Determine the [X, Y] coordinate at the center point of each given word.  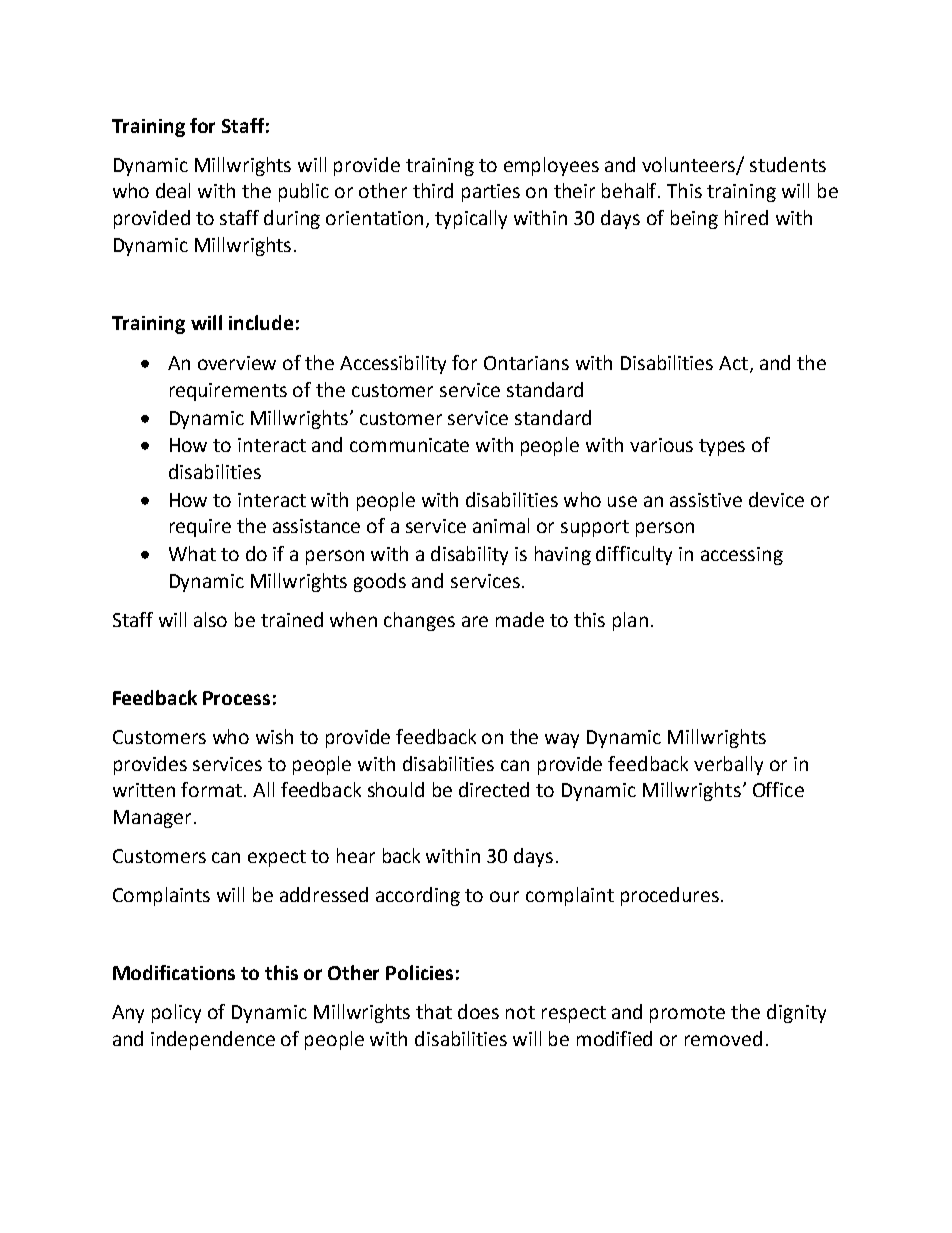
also [210, 619]
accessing [742, 556]
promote [687, 1014]
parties [491, 193]
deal [173, 190]
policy [176, 1013]
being [694, 219]
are [475, 621]
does [478, 1011]
